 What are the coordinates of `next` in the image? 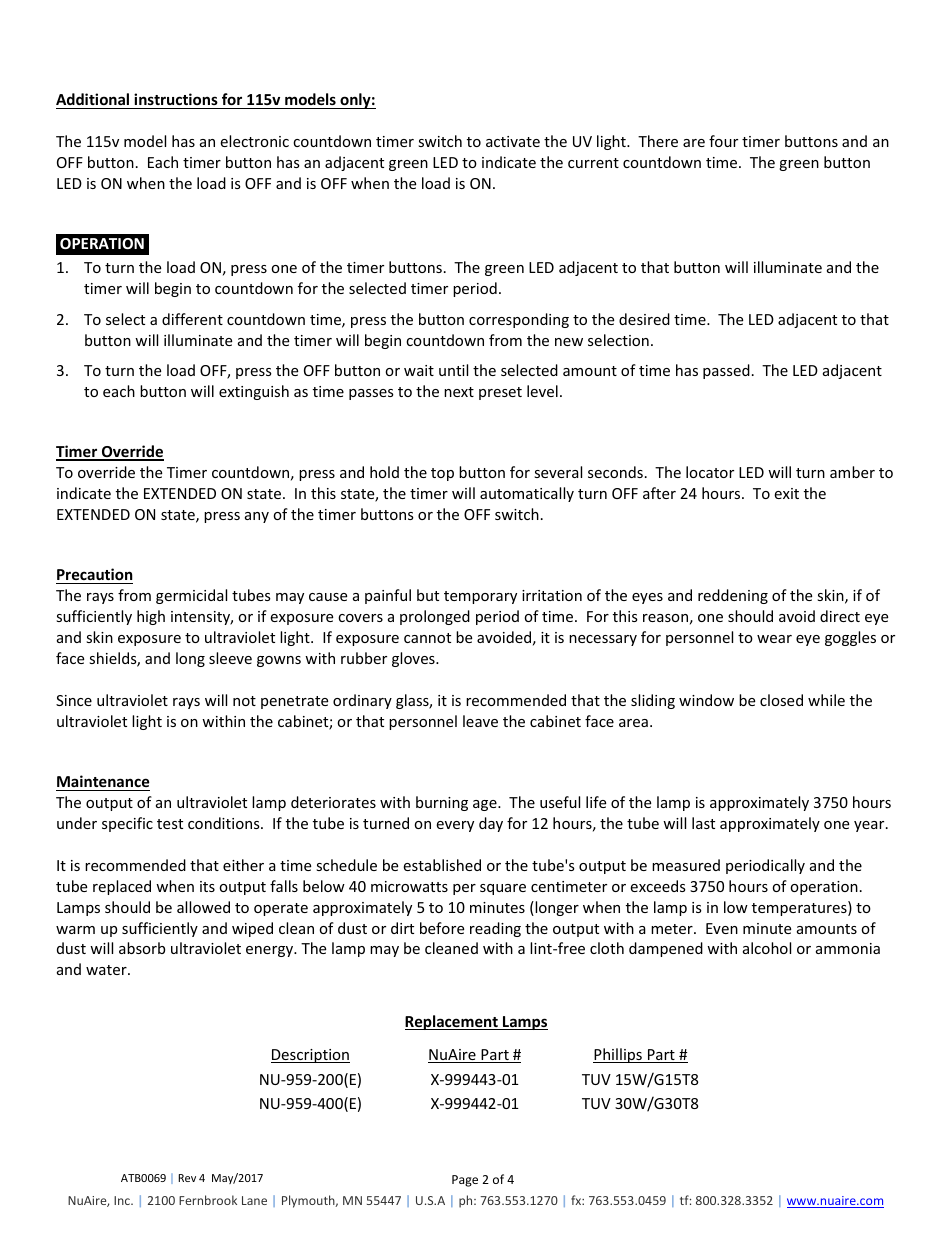 It's located at (459, 392).
